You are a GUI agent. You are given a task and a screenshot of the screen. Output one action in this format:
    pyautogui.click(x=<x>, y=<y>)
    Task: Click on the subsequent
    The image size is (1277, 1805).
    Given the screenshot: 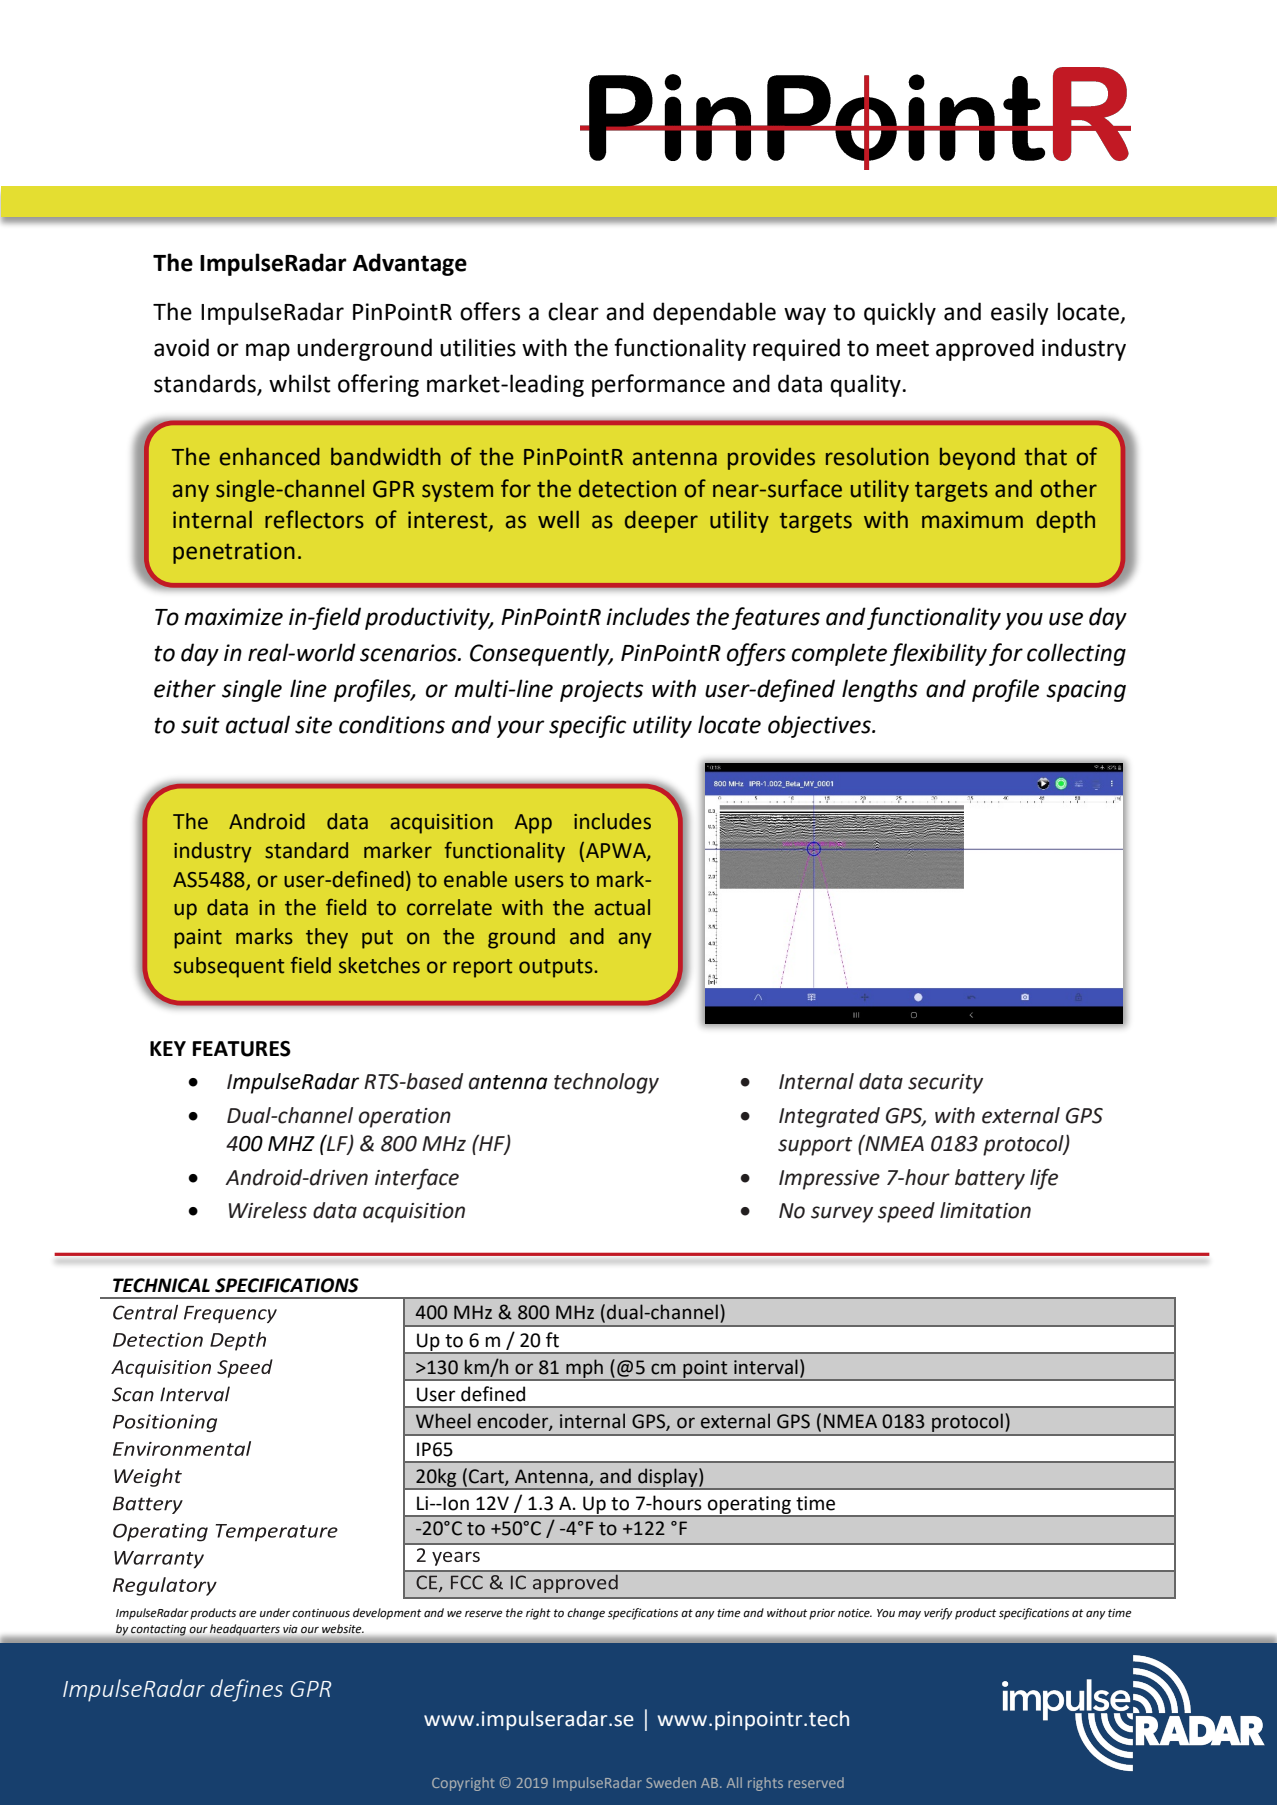 What is the action you would take?
    pyautogui.click(x=229, y=967)
